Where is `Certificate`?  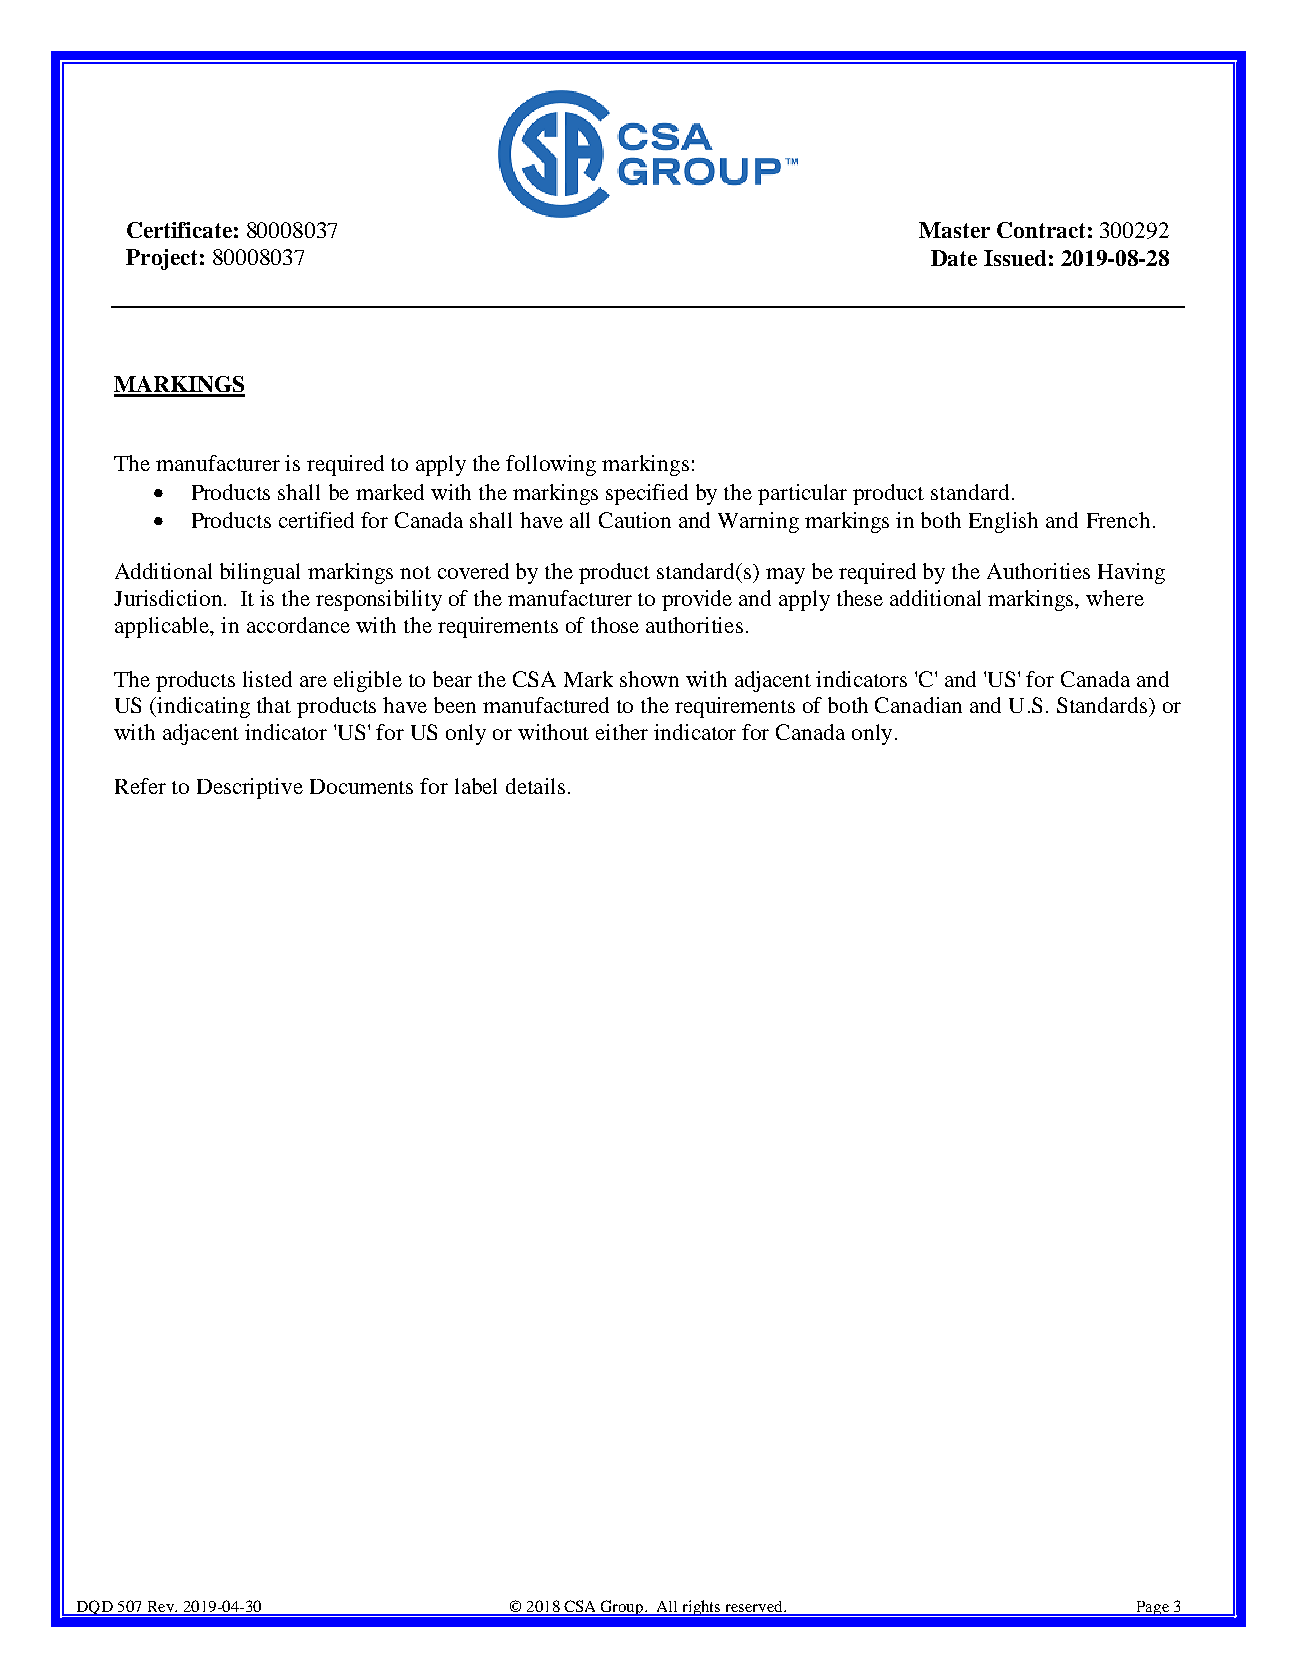 Certificate is located at coordinates (179, 230).
